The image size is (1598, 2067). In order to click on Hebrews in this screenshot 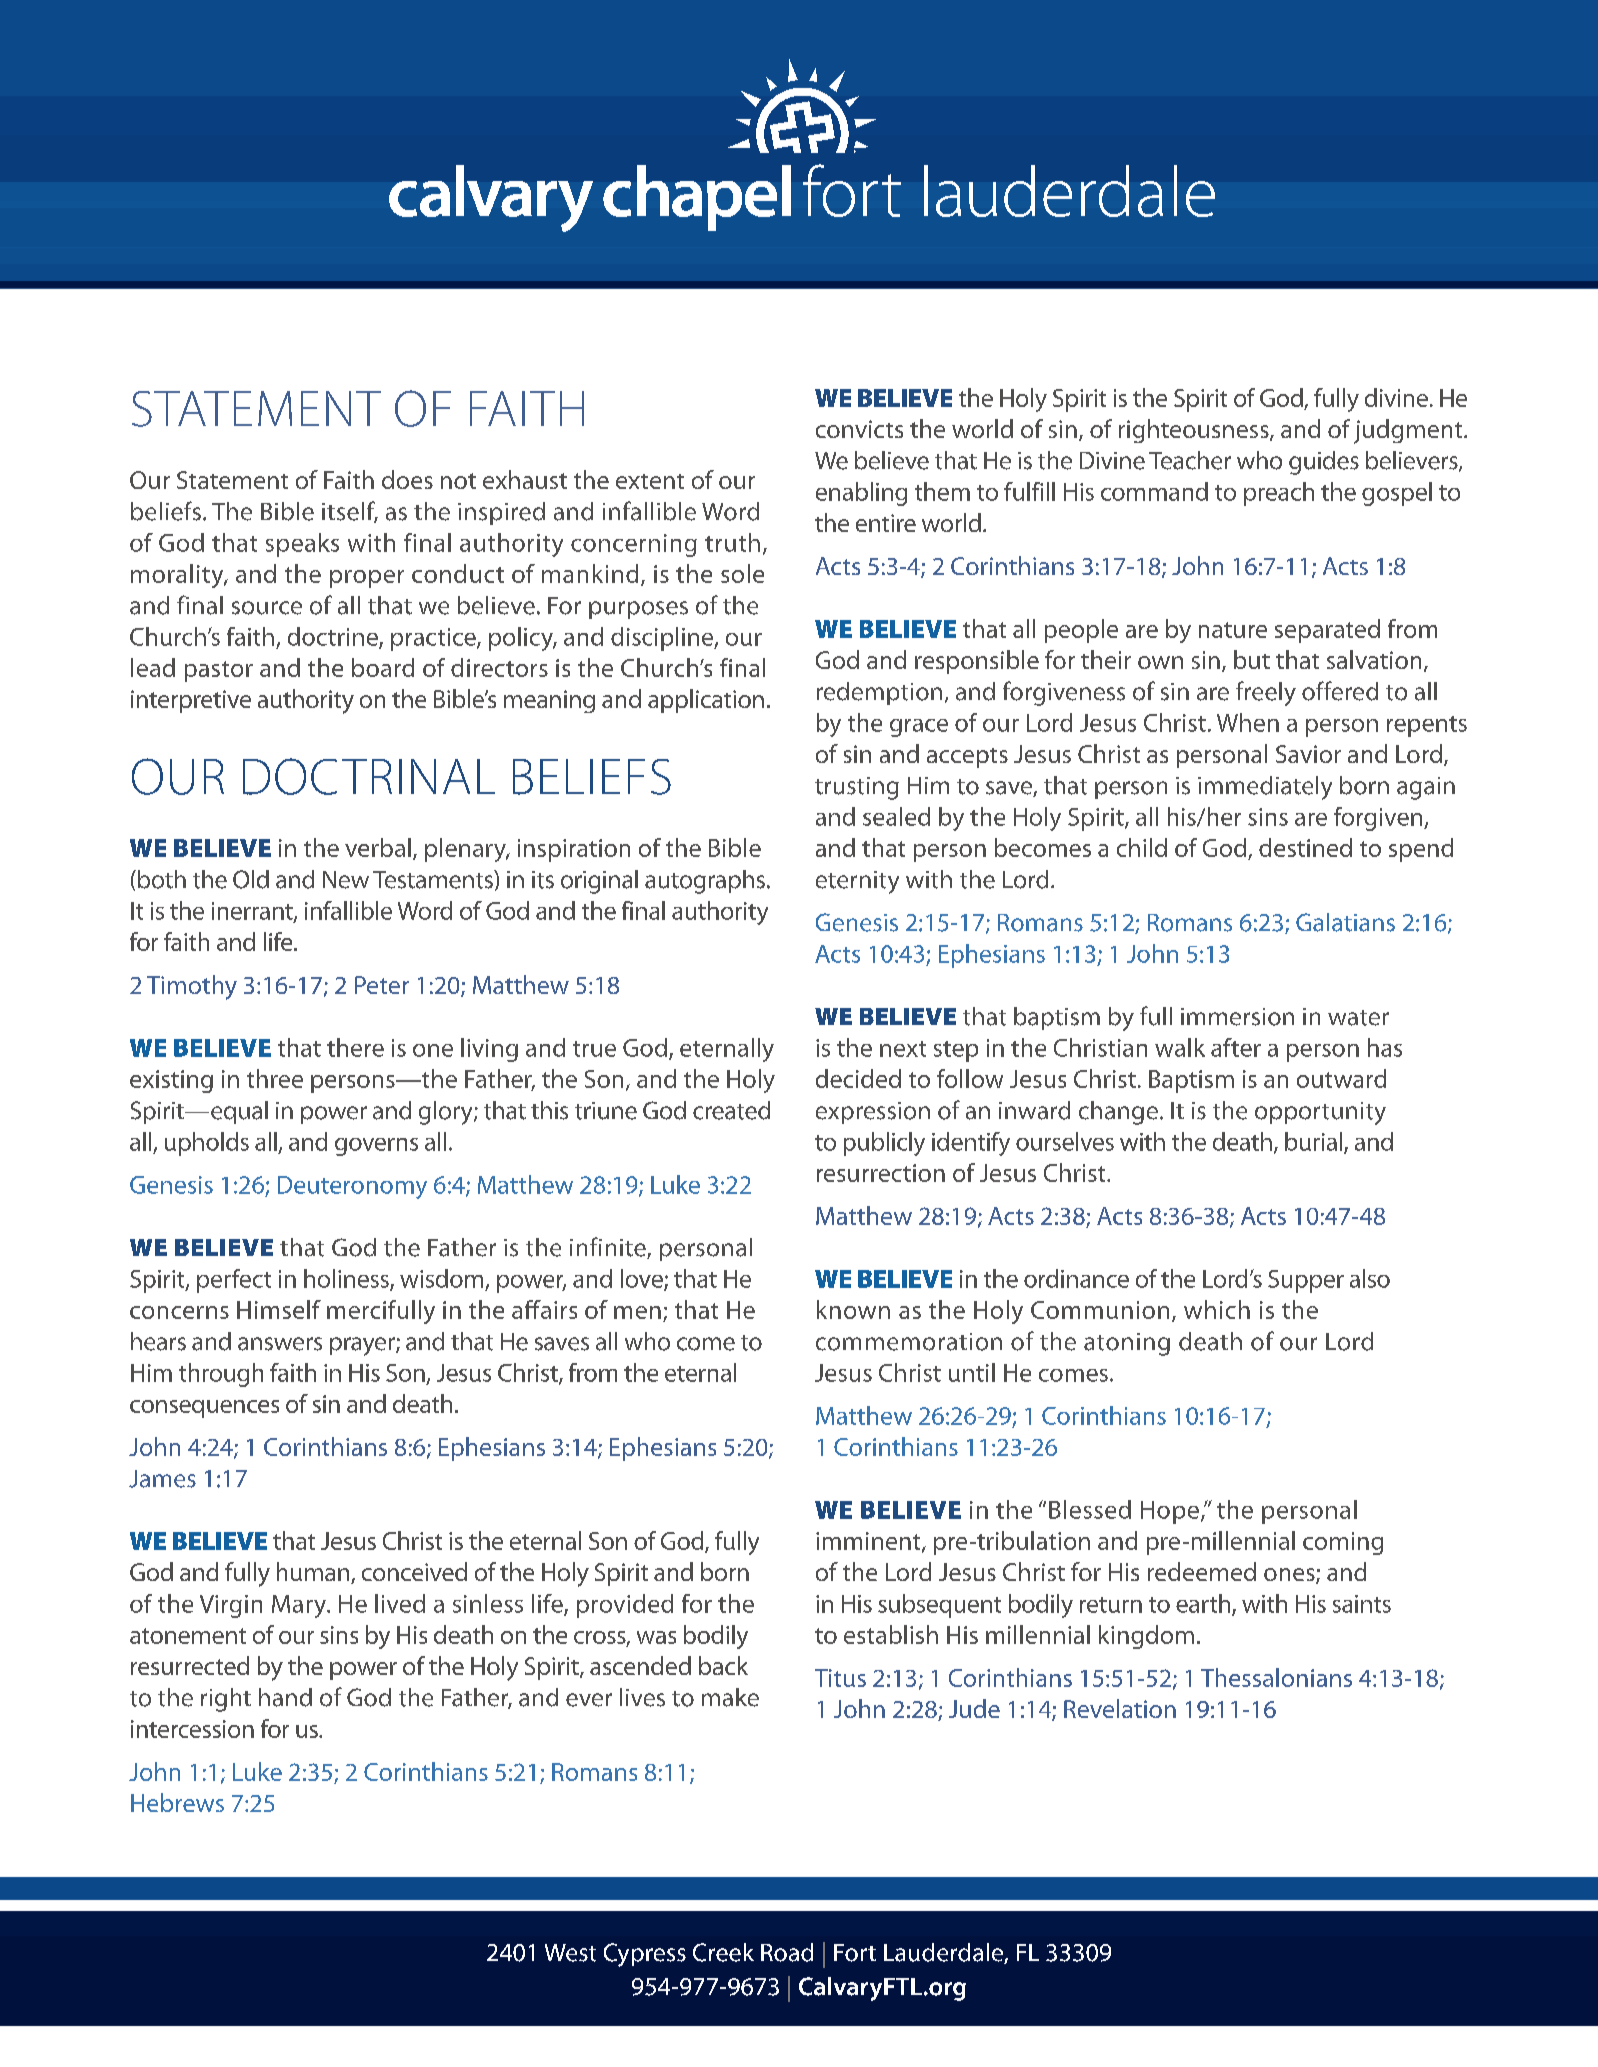, I will do `click(177, 1802)`.
